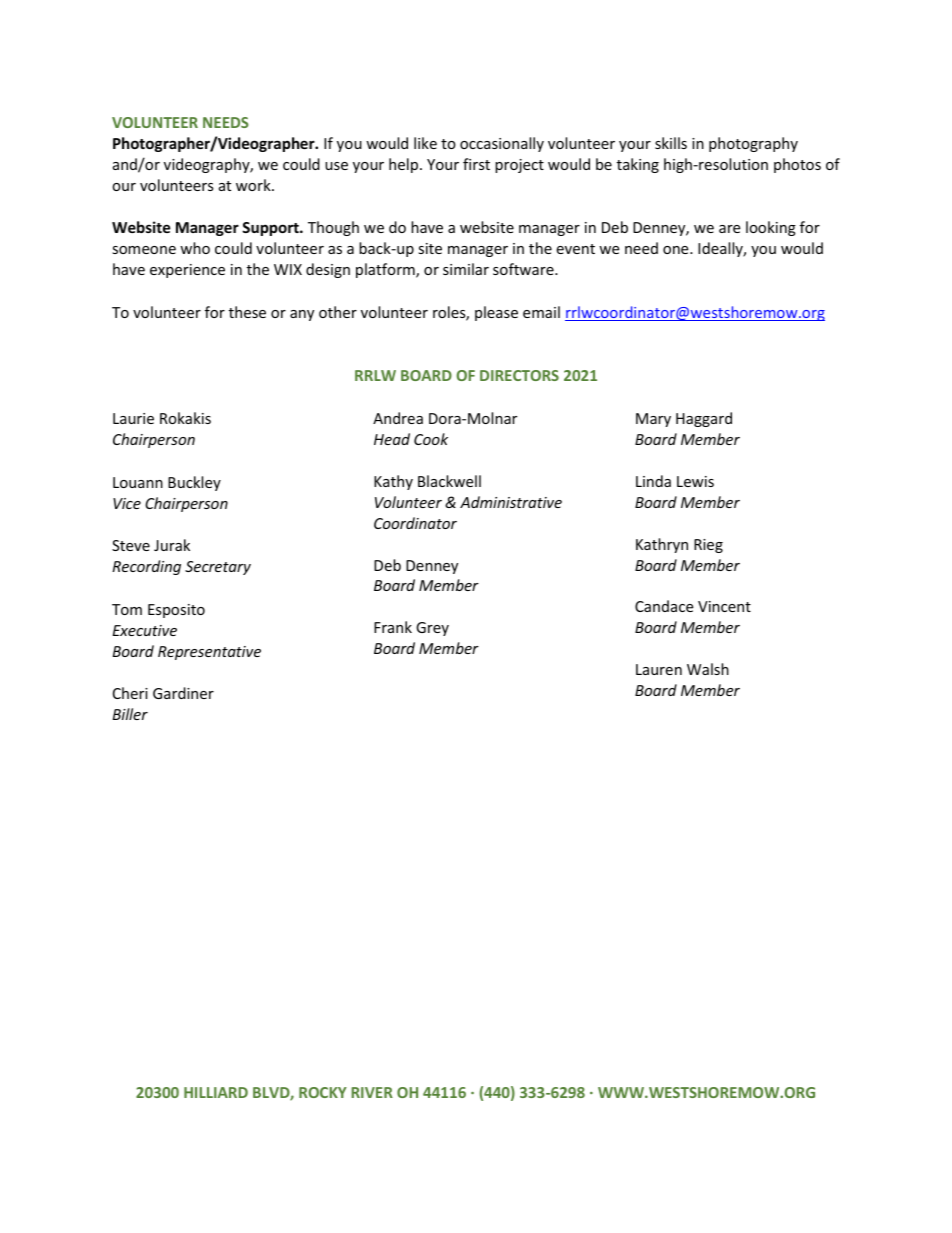  I want to click on Gardiner, so click(183, 693).
